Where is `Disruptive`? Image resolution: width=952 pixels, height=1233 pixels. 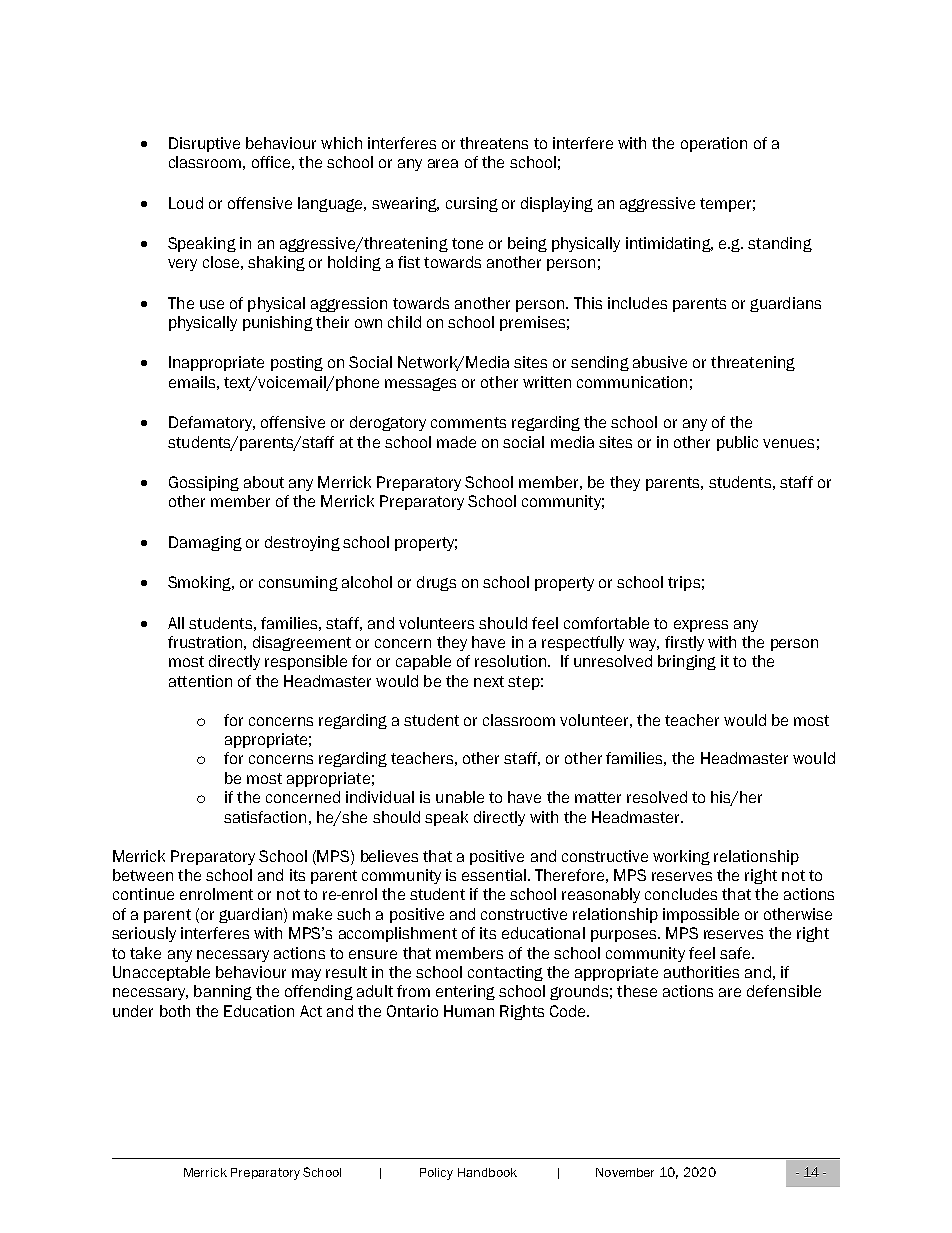
Disruptive is located at coordinates (204, 144).
